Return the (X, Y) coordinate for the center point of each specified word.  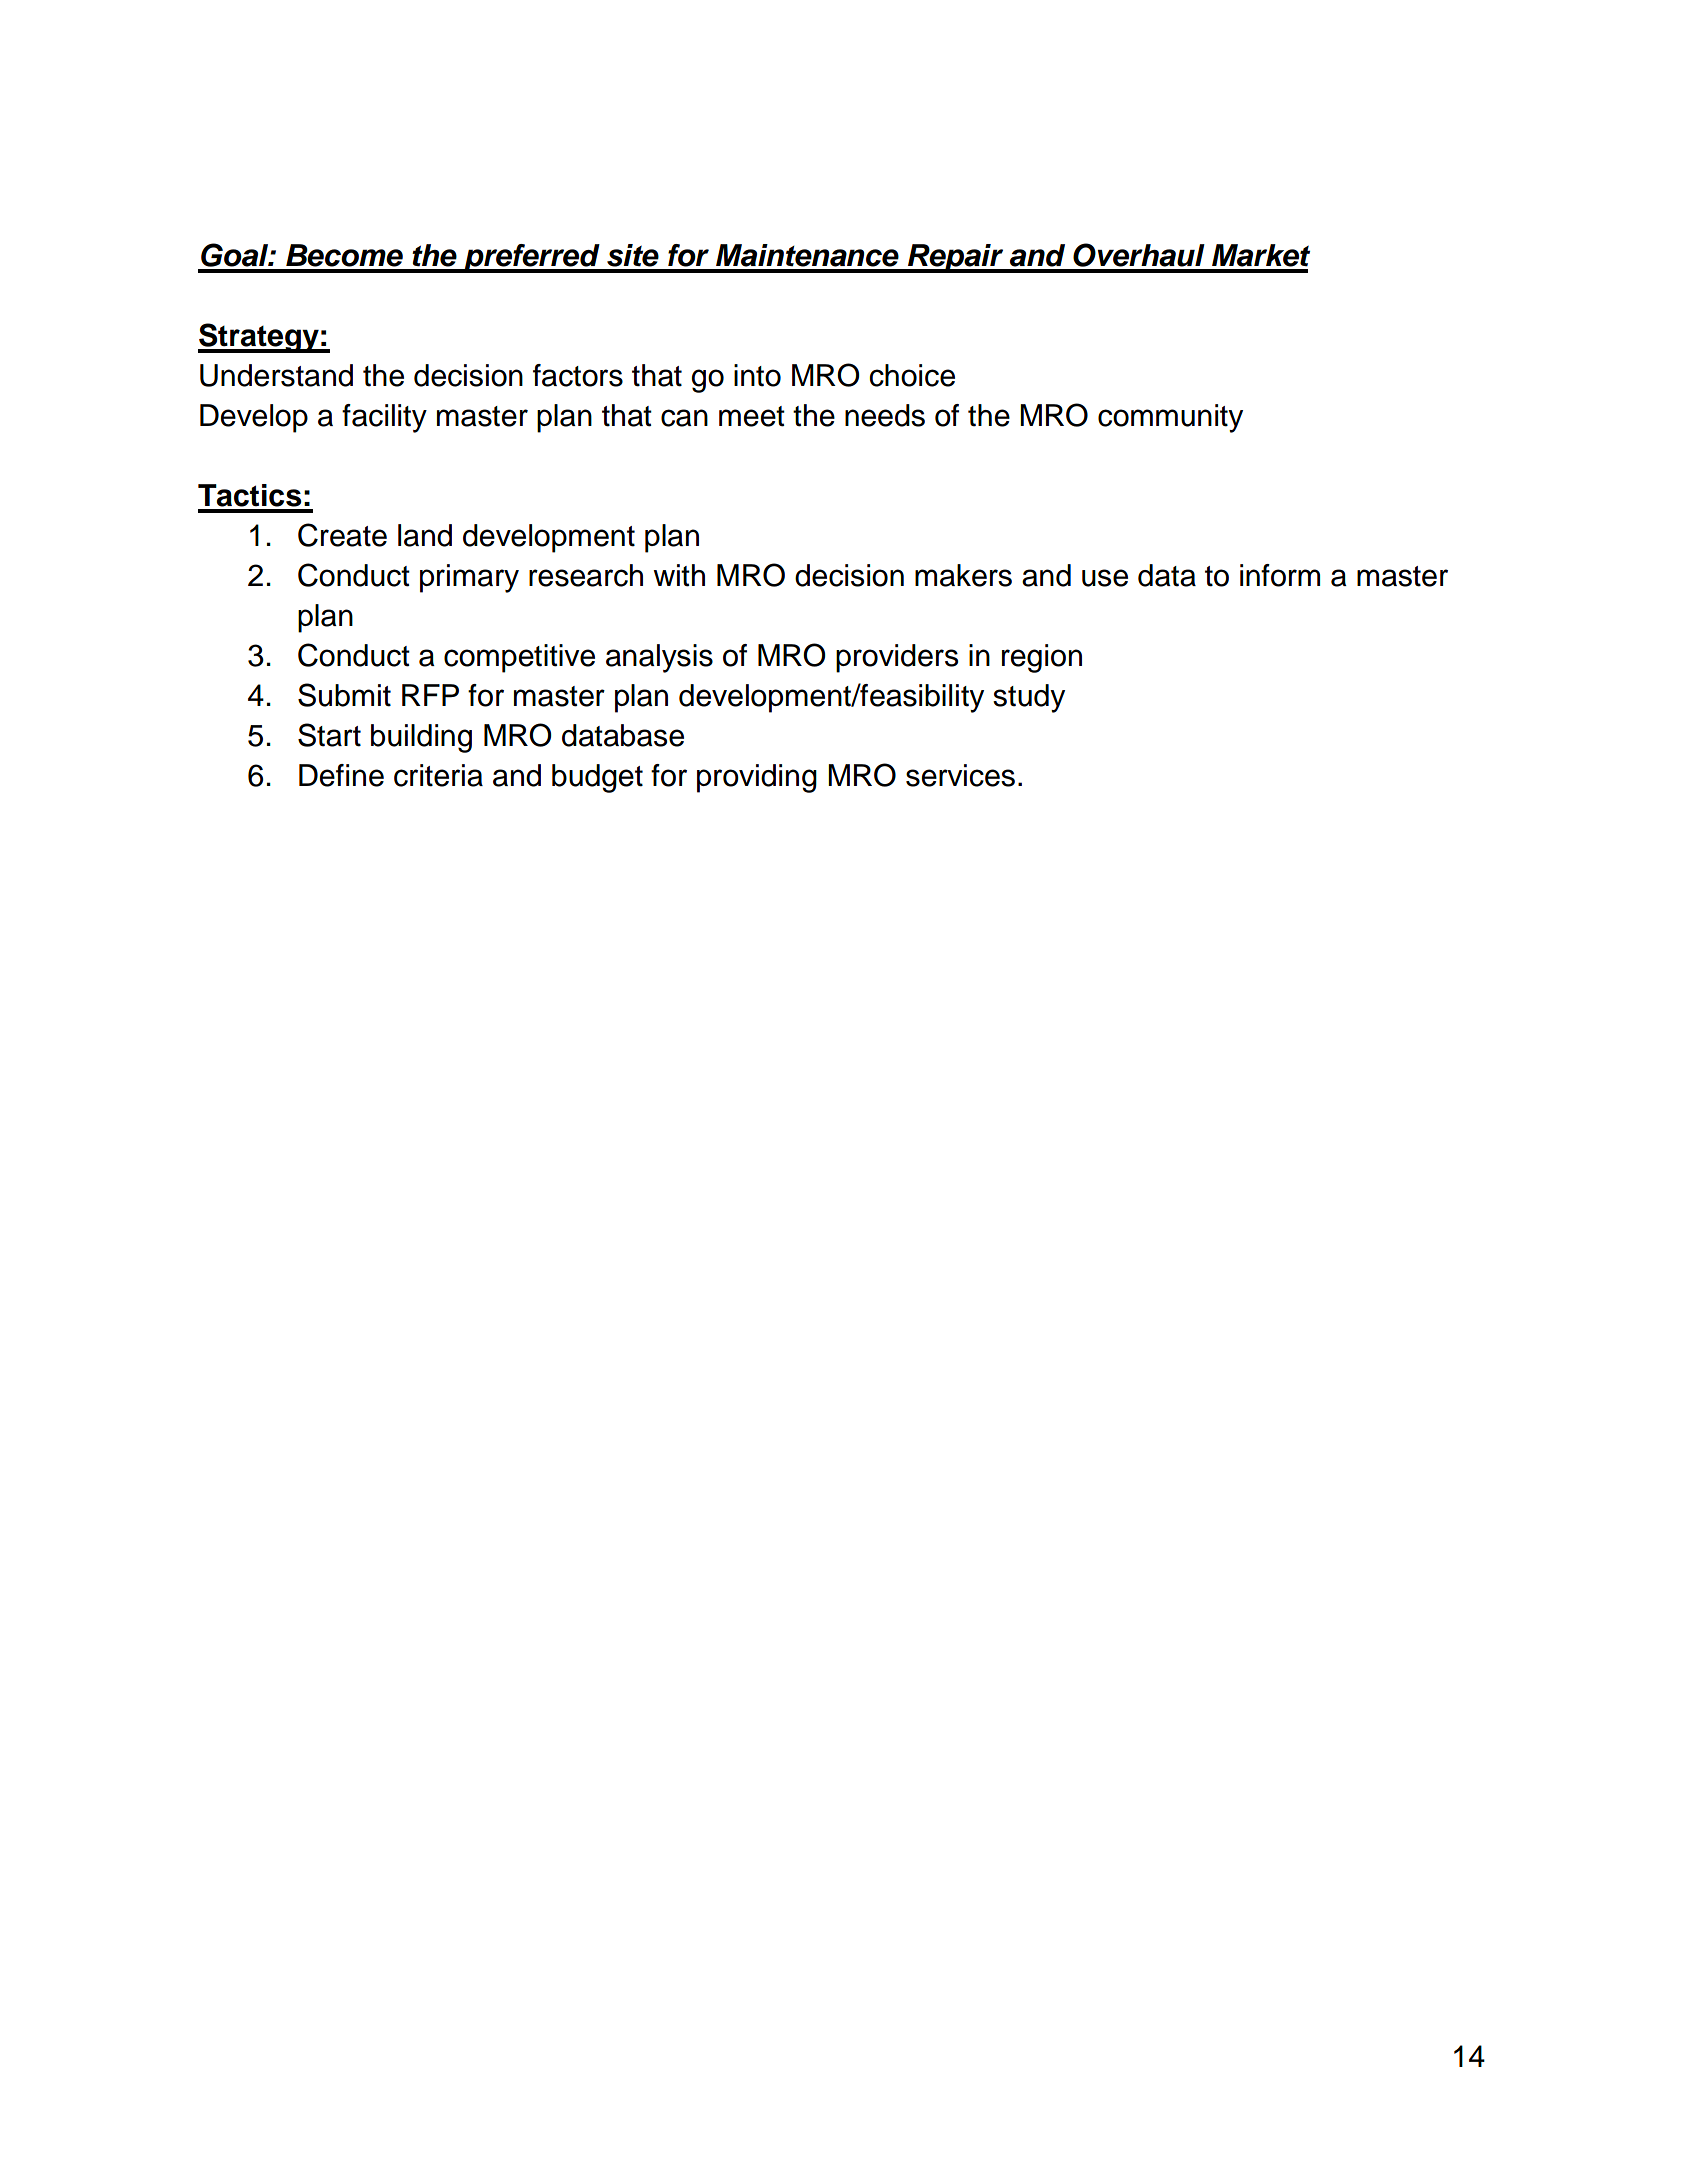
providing (757, 778)
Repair (956, 258)
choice (912, 375)
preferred (532, 258)
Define (341, 775)
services (960, 775)
